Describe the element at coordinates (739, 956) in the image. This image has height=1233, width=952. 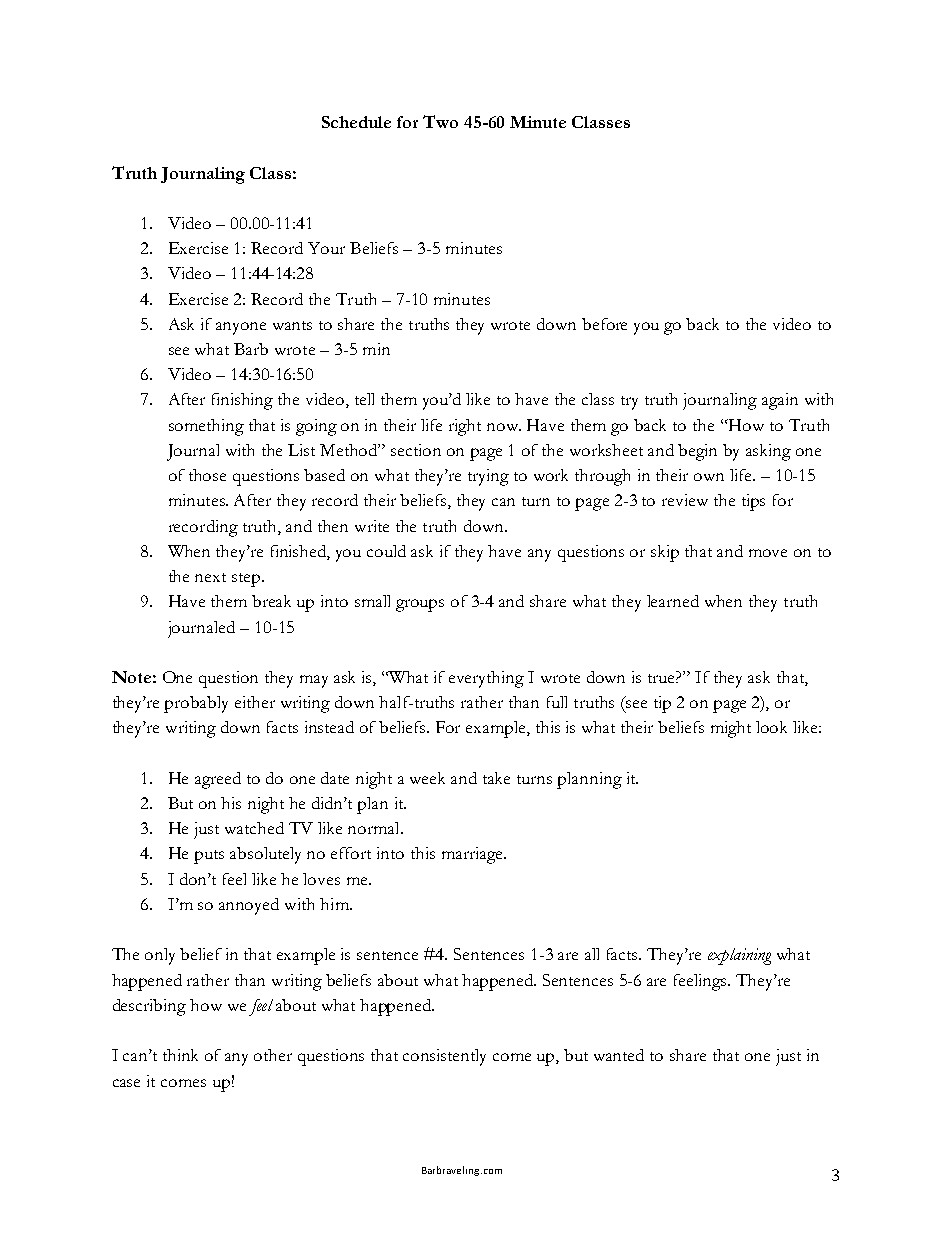
I see `explaining` at that location.
